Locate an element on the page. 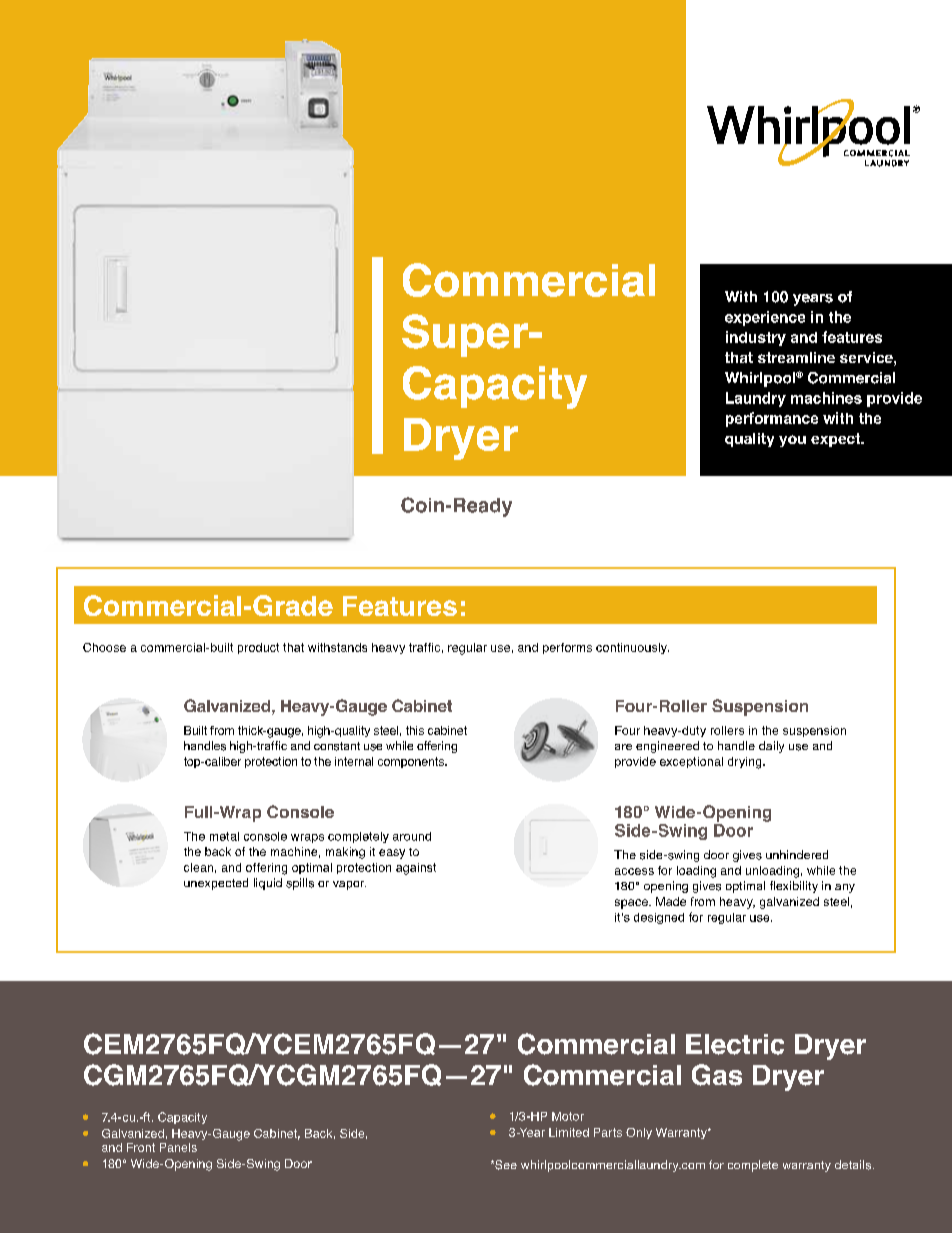 This image has width=952, height=1233. See is located at coordinates (505, 1165).
